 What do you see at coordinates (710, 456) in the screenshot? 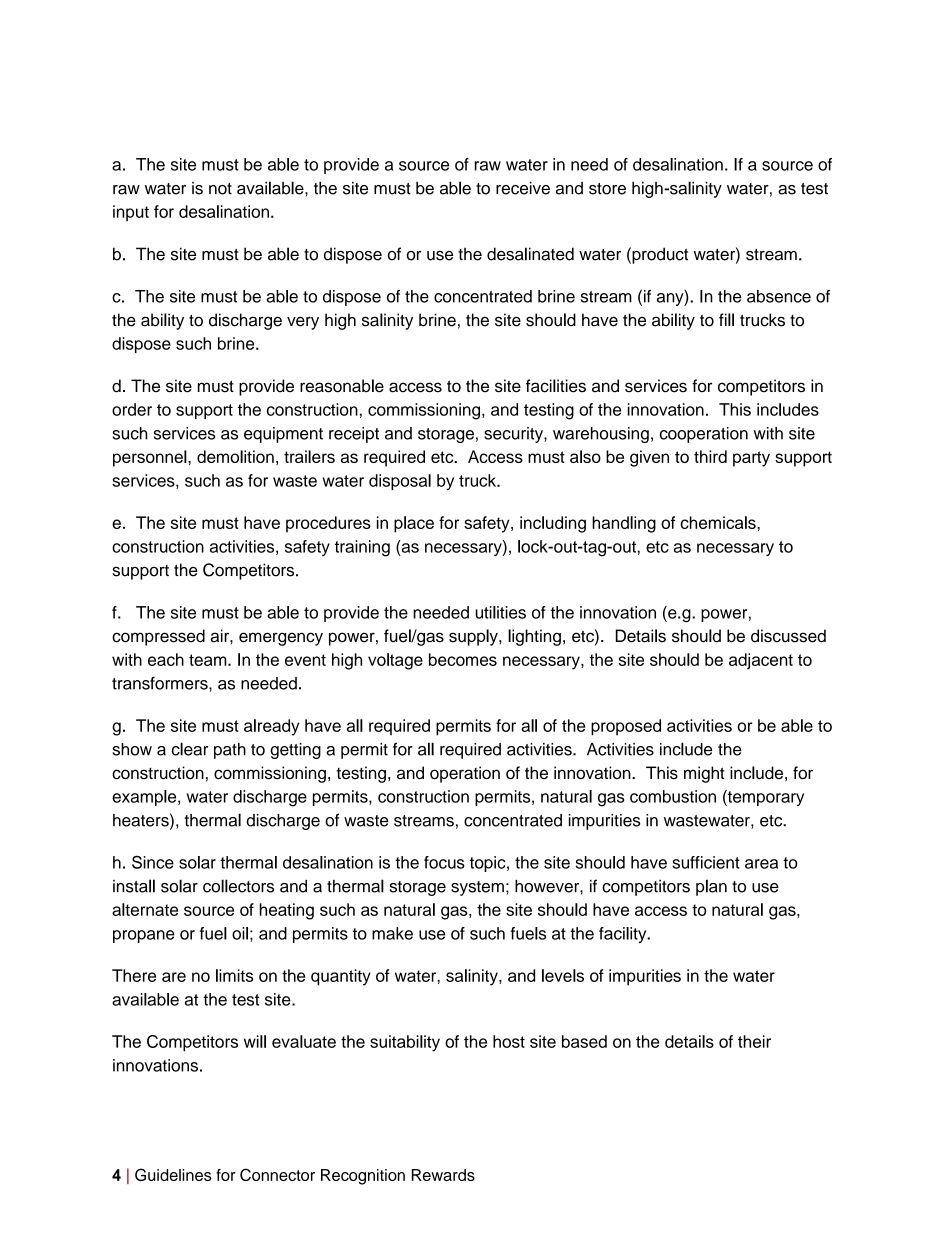
I see `third` at bounding box center [710, 456].
